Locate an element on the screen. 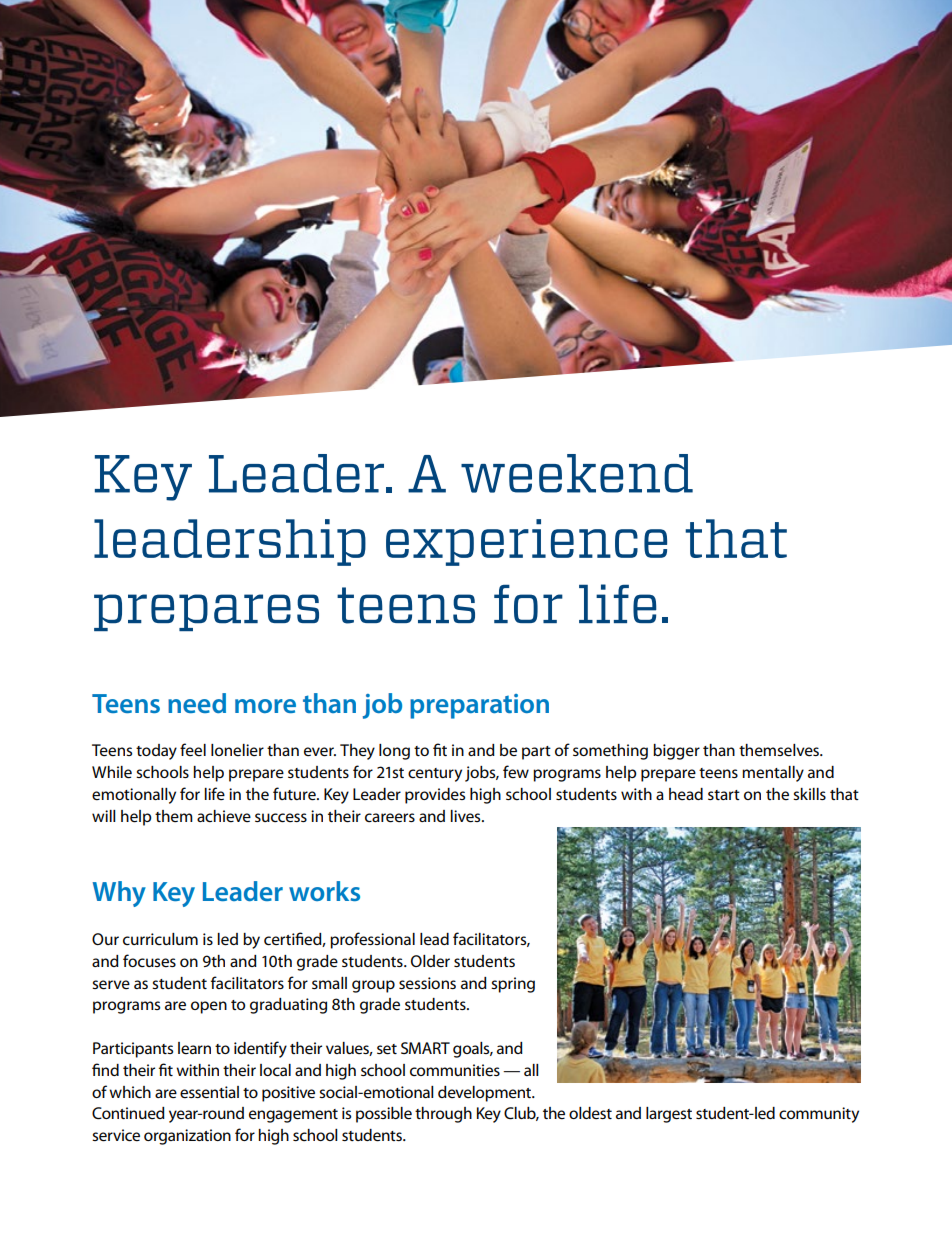 Image resolution: width=952 pixels, height=1233 pixels. organization is located at coordinates (187, 1137).
